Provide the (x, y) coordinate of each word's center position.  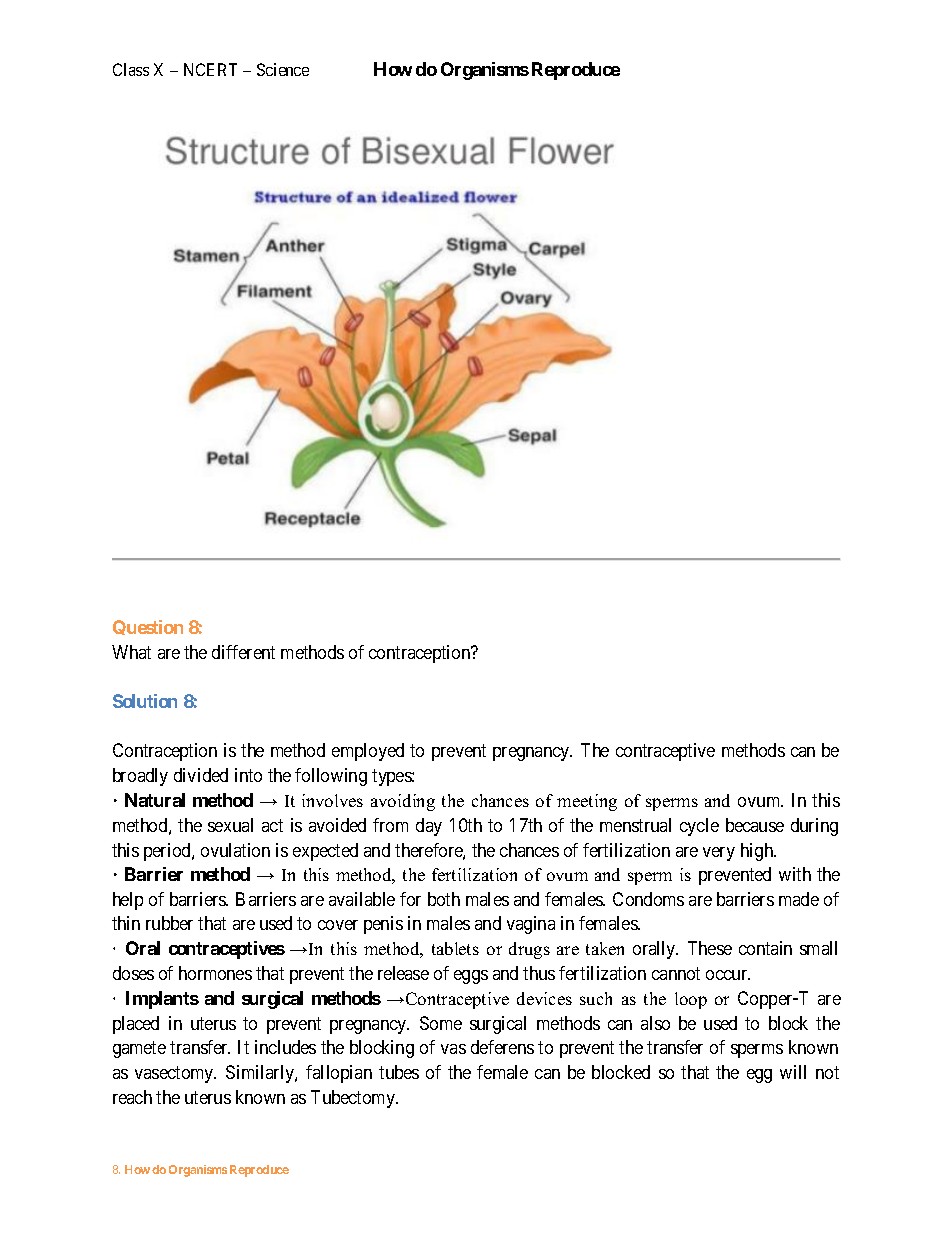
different (243, 652)
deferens (502, 1047)
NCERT (210, 69)
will (793, 1072)
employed (368, 752)
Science (283, 69)
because (755, 825)
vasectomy (175, 1074)
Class (131, 69)
